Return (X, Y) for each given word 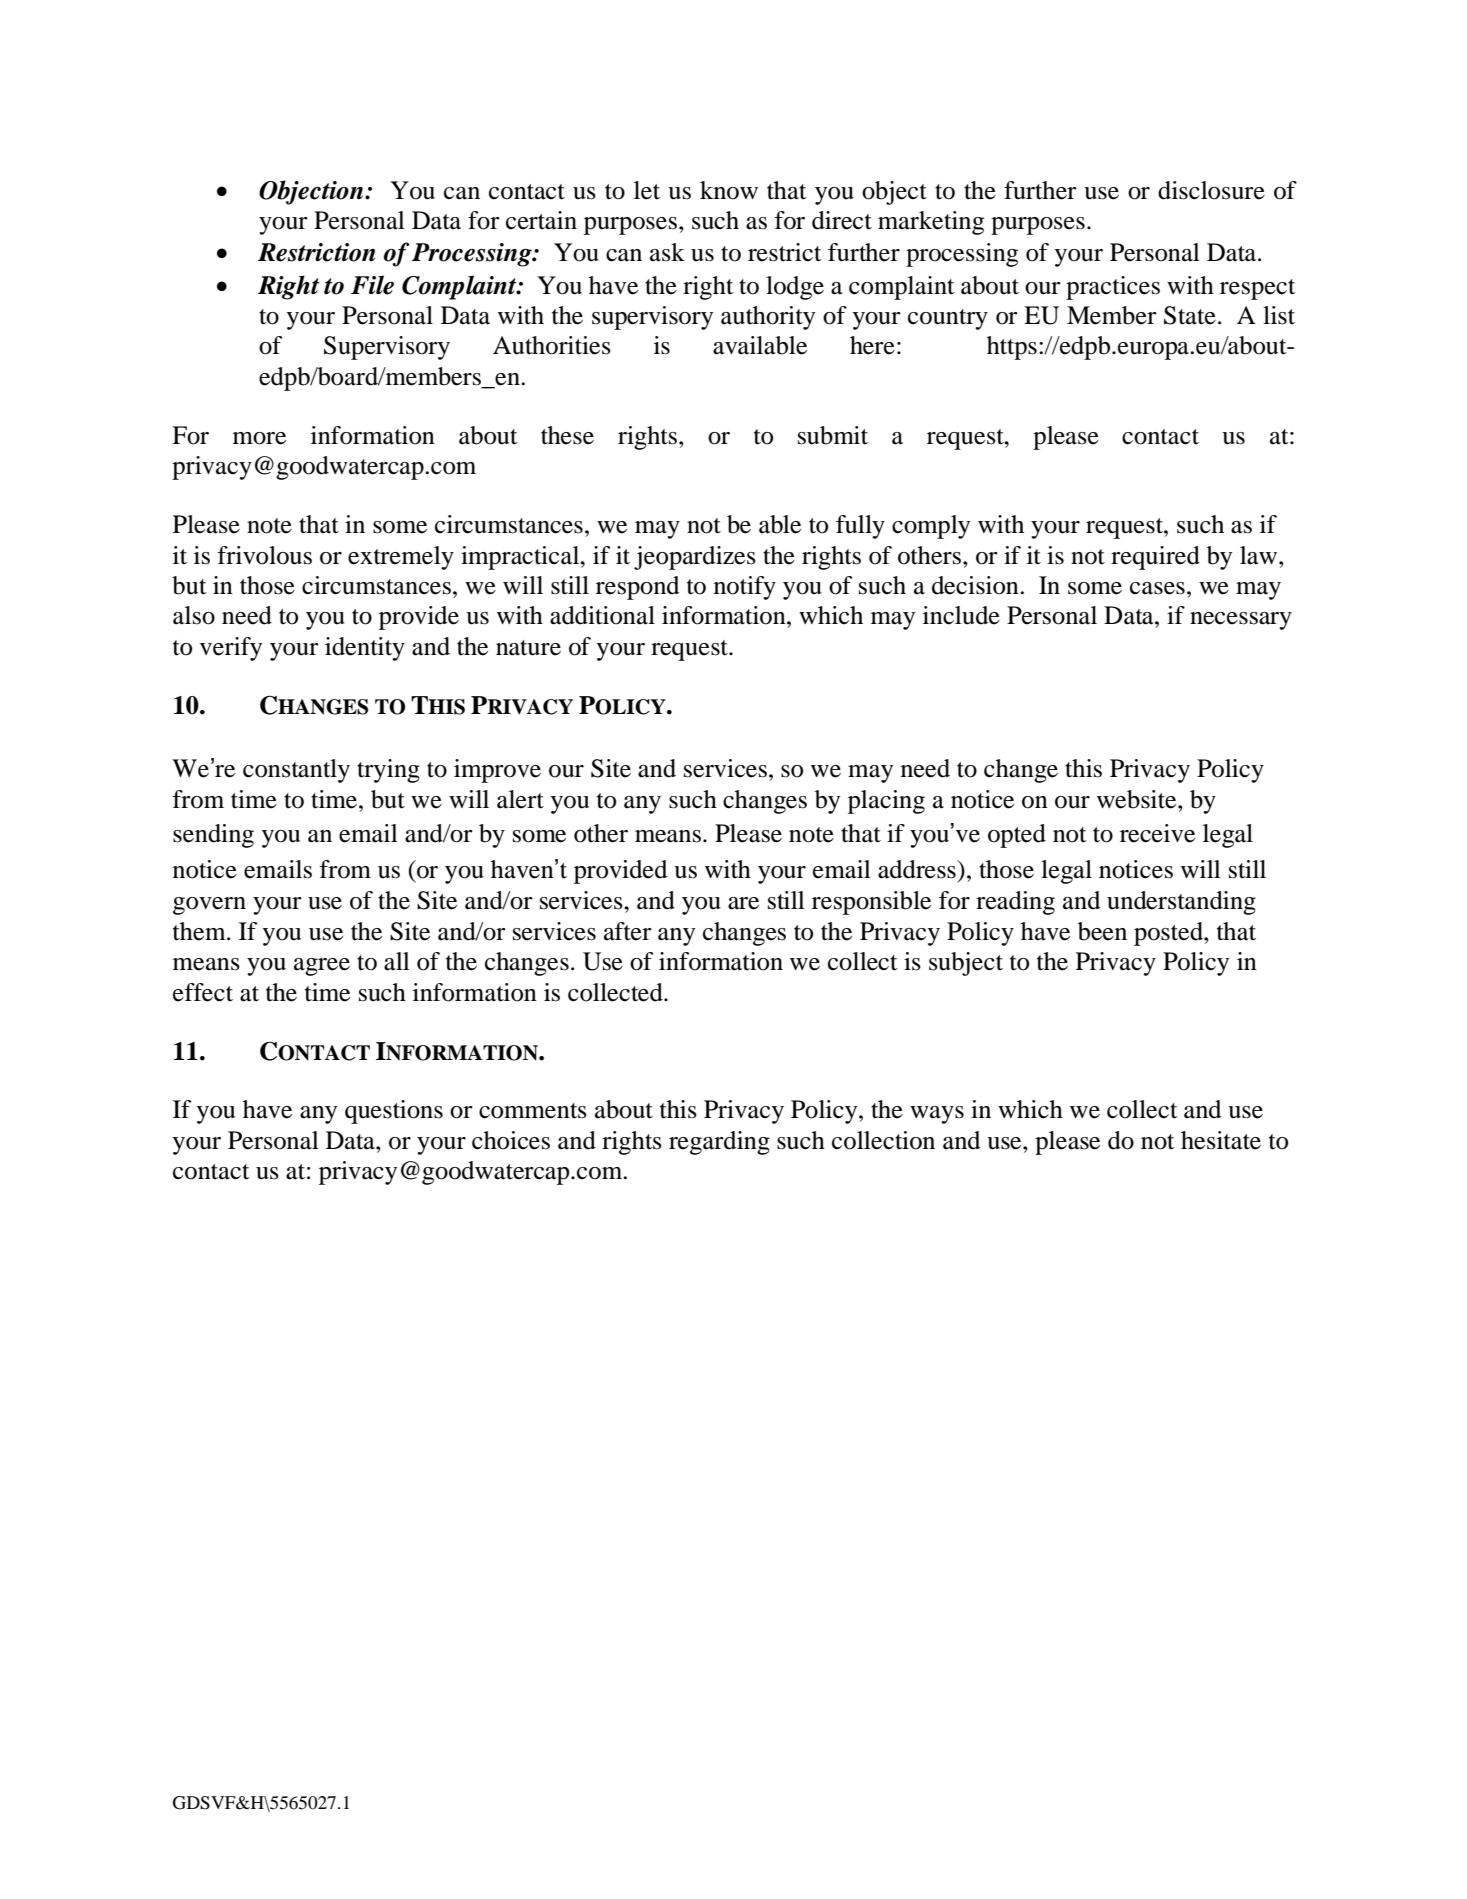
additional (602, 615)
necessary (1241, 621)
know (729, 190)
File (372, 285)
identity (365, 649)
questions (394, 1112)
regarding (719, 1143)
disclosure (1211, 190)
